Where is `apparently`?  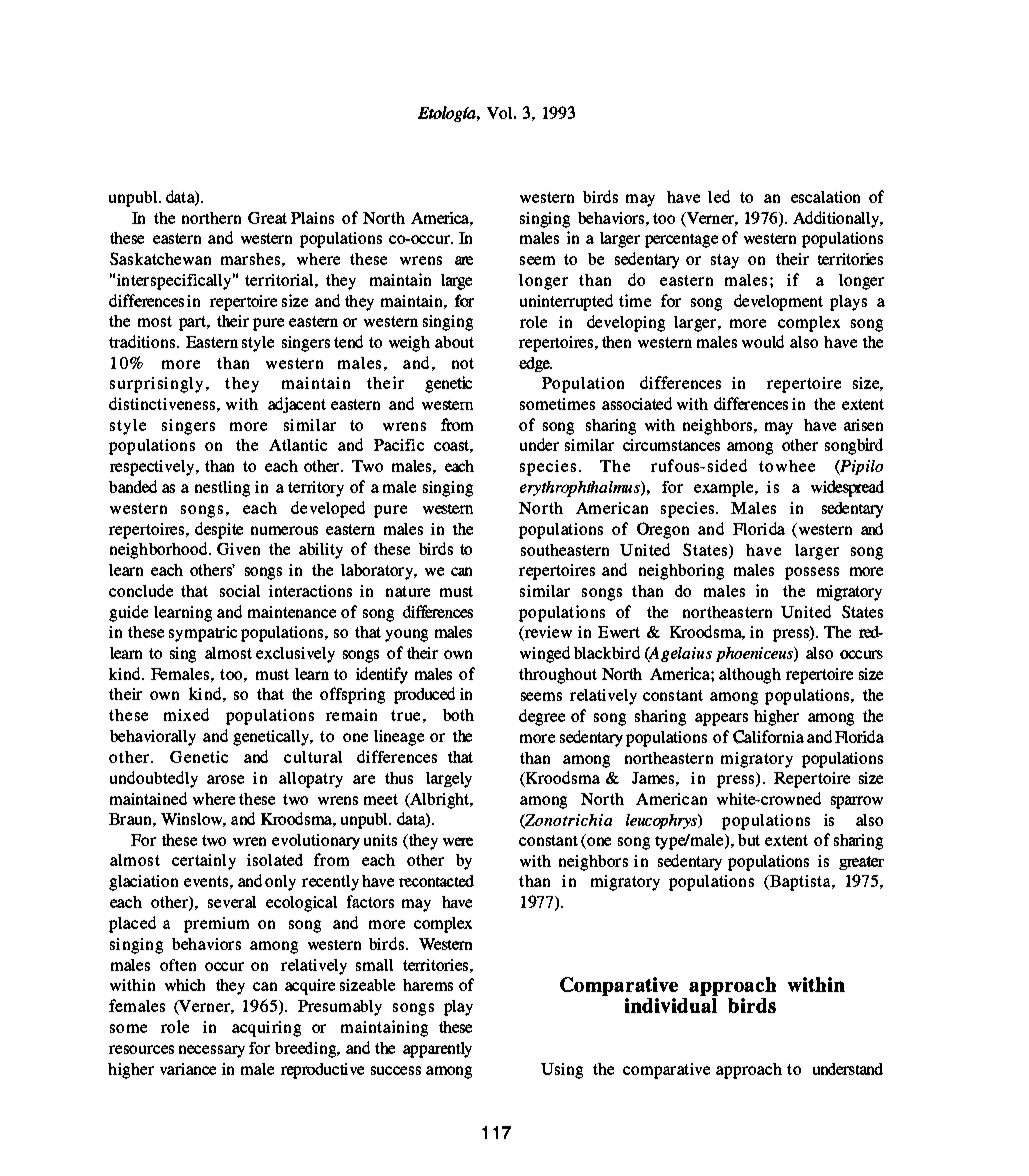
apparently is located at coordinates (437, 1050).
